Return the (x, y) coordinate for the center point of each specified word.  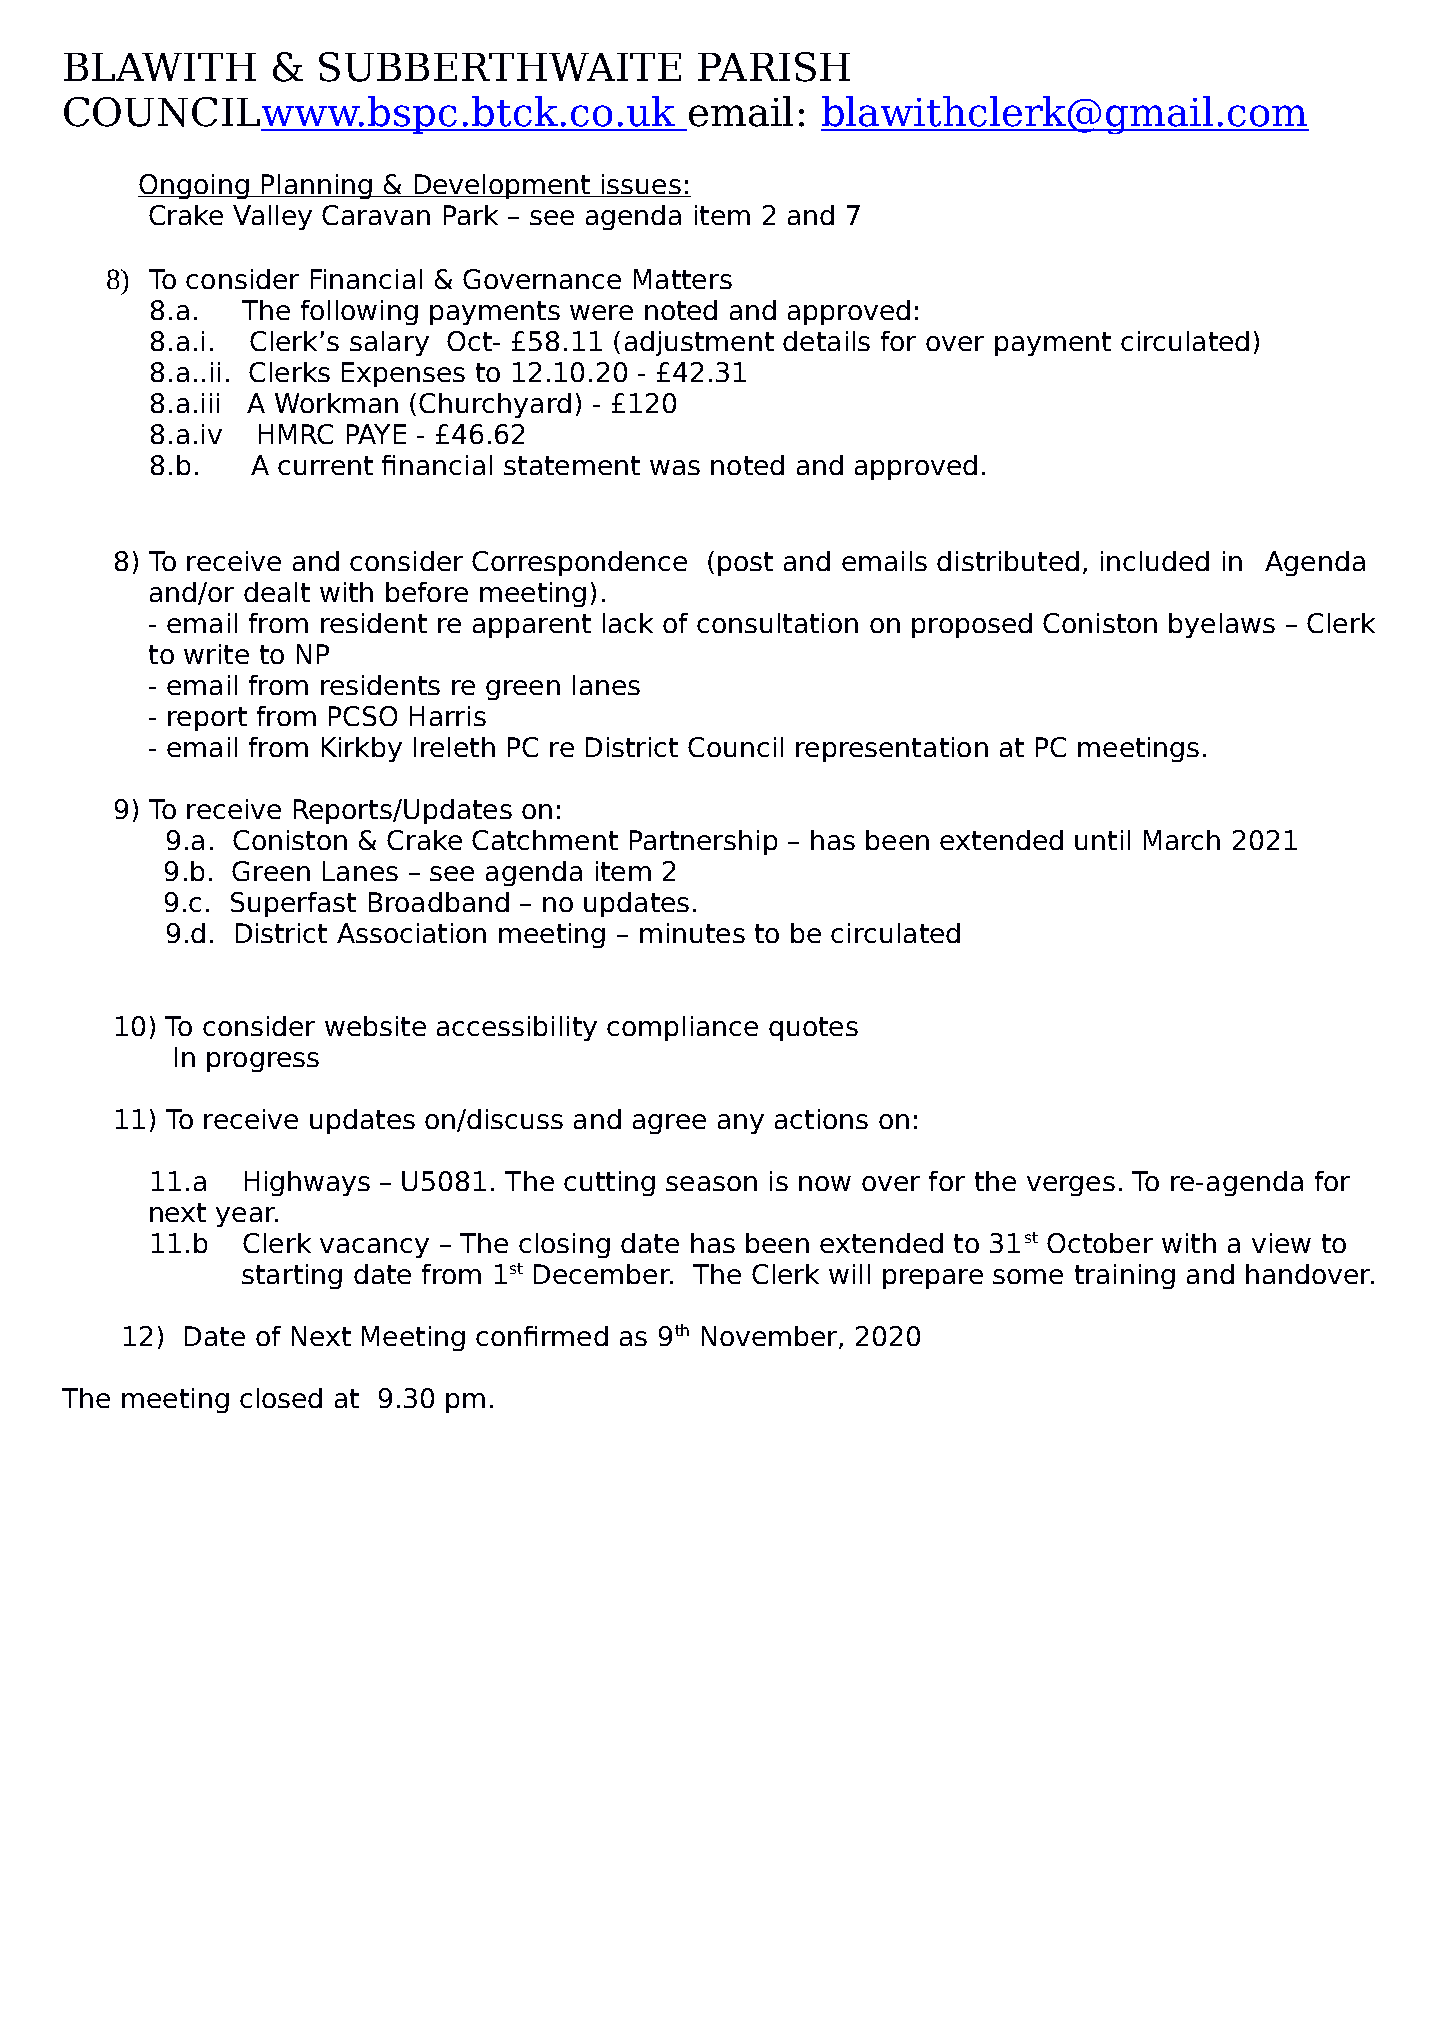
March (1182, 840)
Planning (316, 186)
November (771, 1337)
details (826, 341)
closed (281, 1398)
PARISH (774, 67)
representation (892, 749)
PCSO (363, 716)
